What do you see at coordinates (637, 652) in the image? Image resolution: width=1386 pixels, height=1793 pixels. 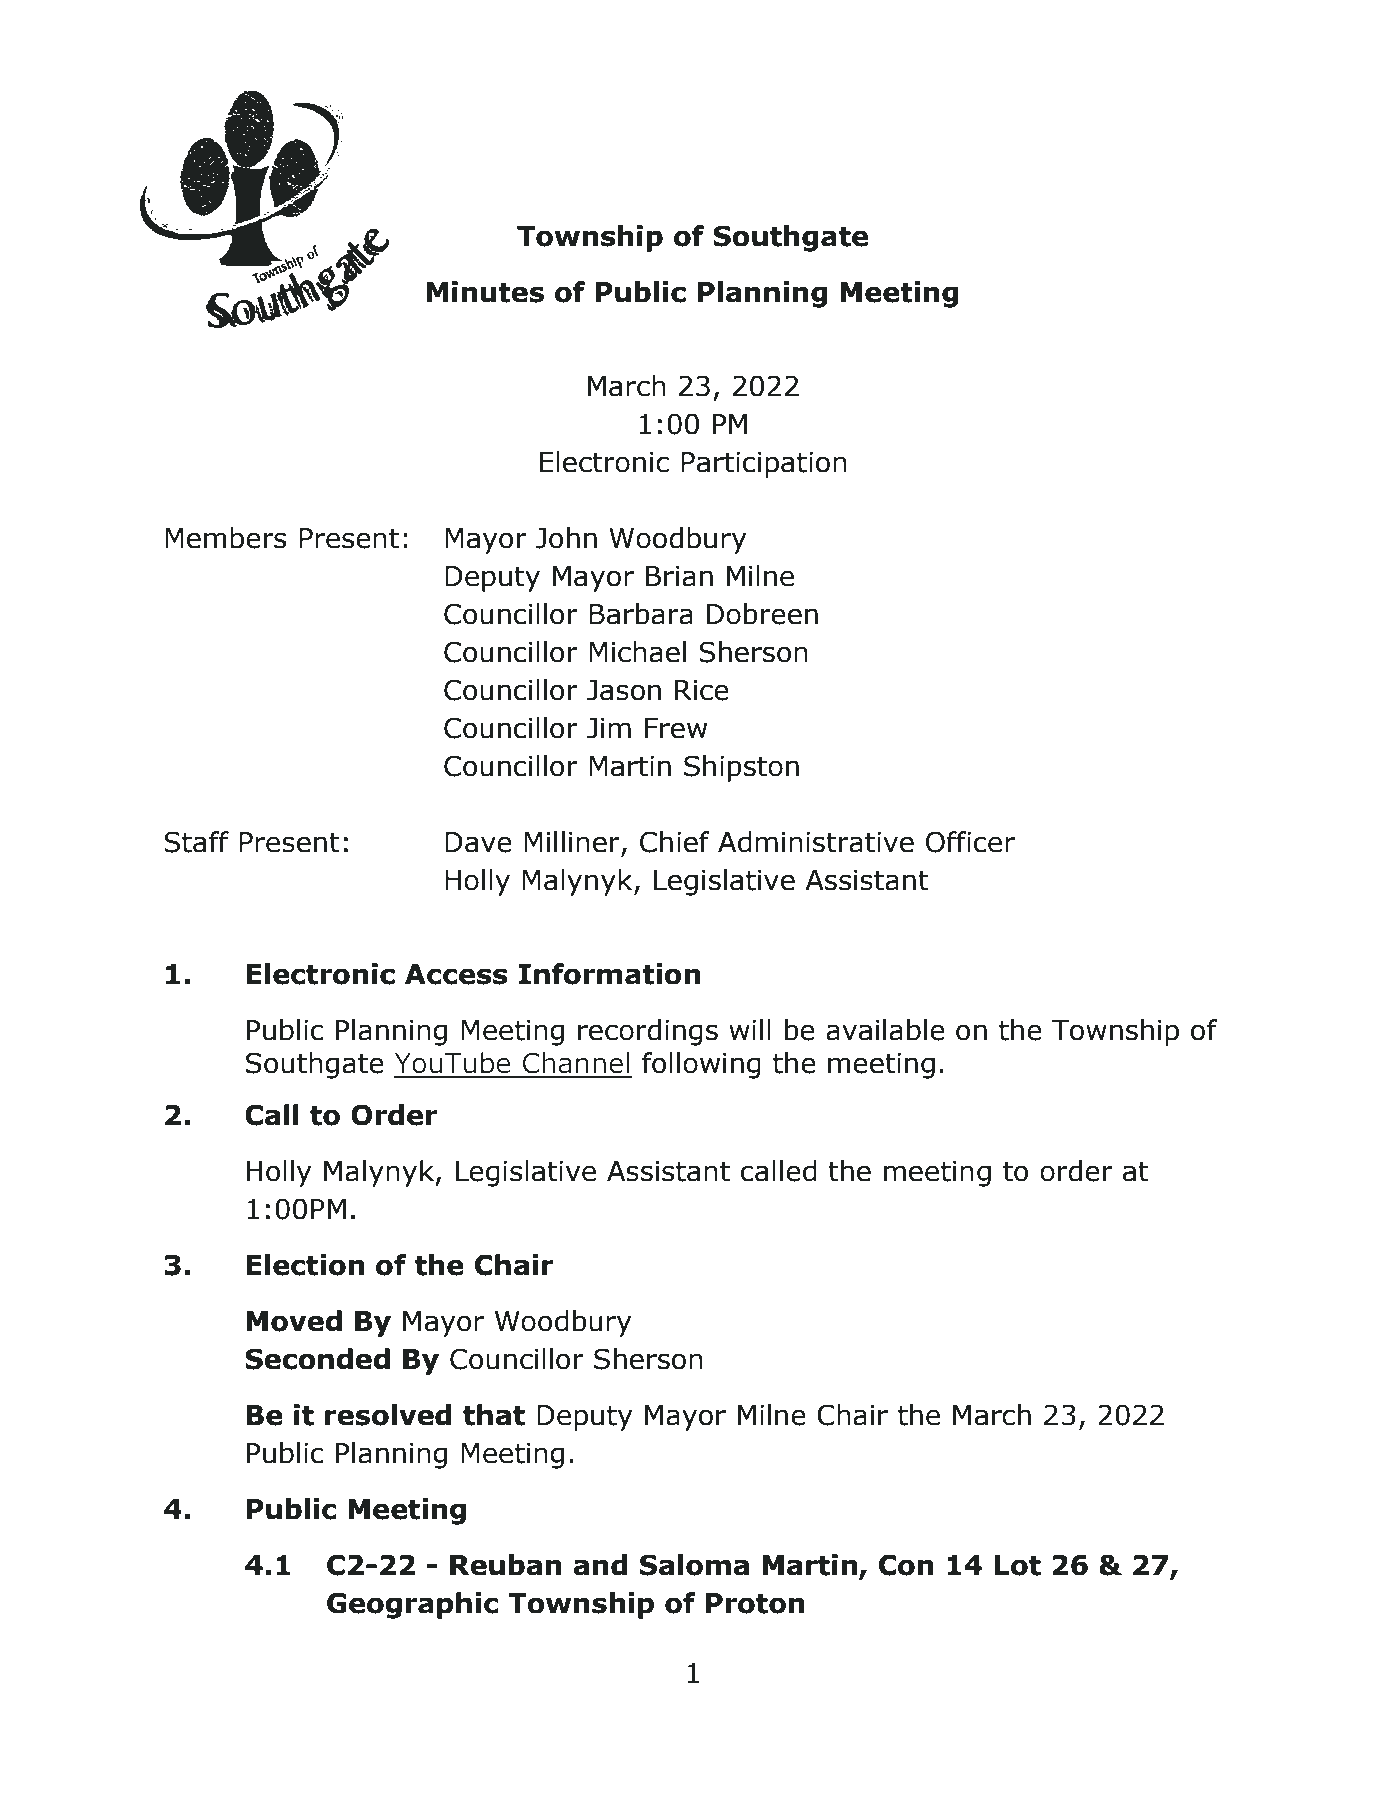 I see `Michael` at bounding box center [637, 652].
